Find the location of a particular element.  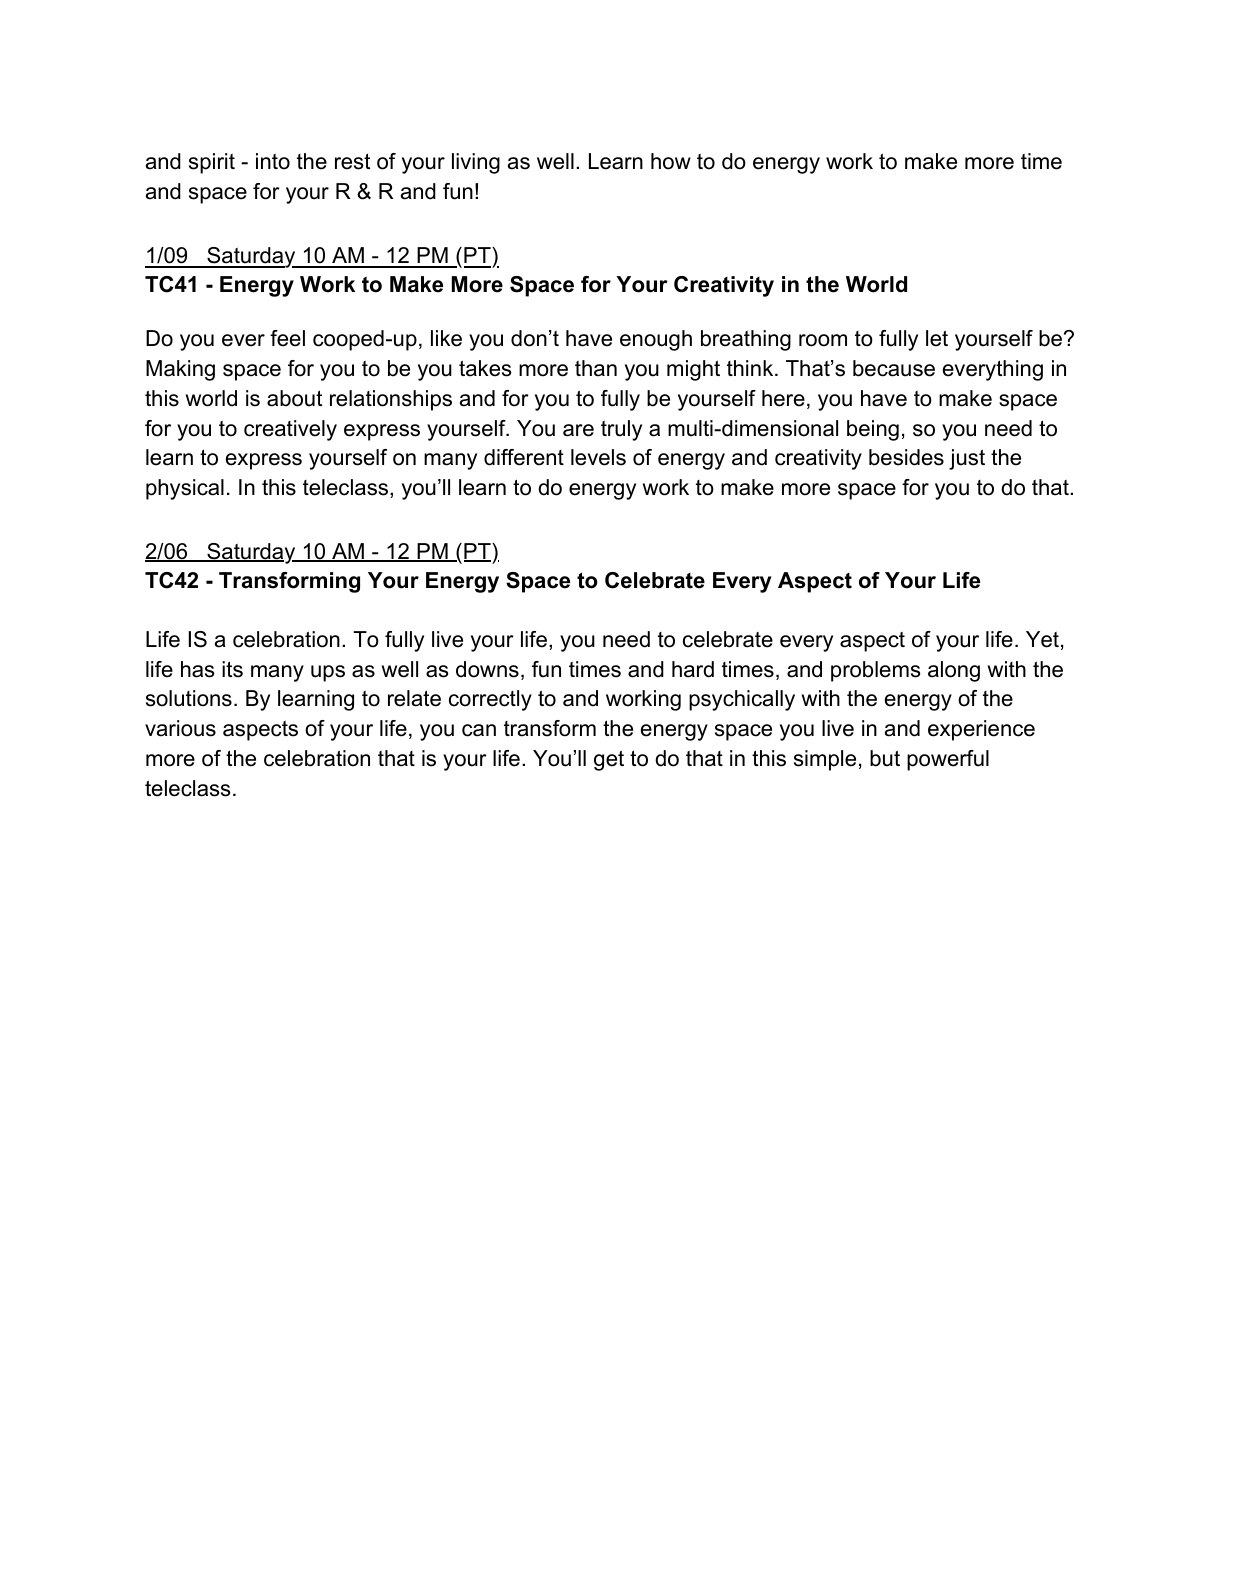

into is located at coordinates (273, 161).
